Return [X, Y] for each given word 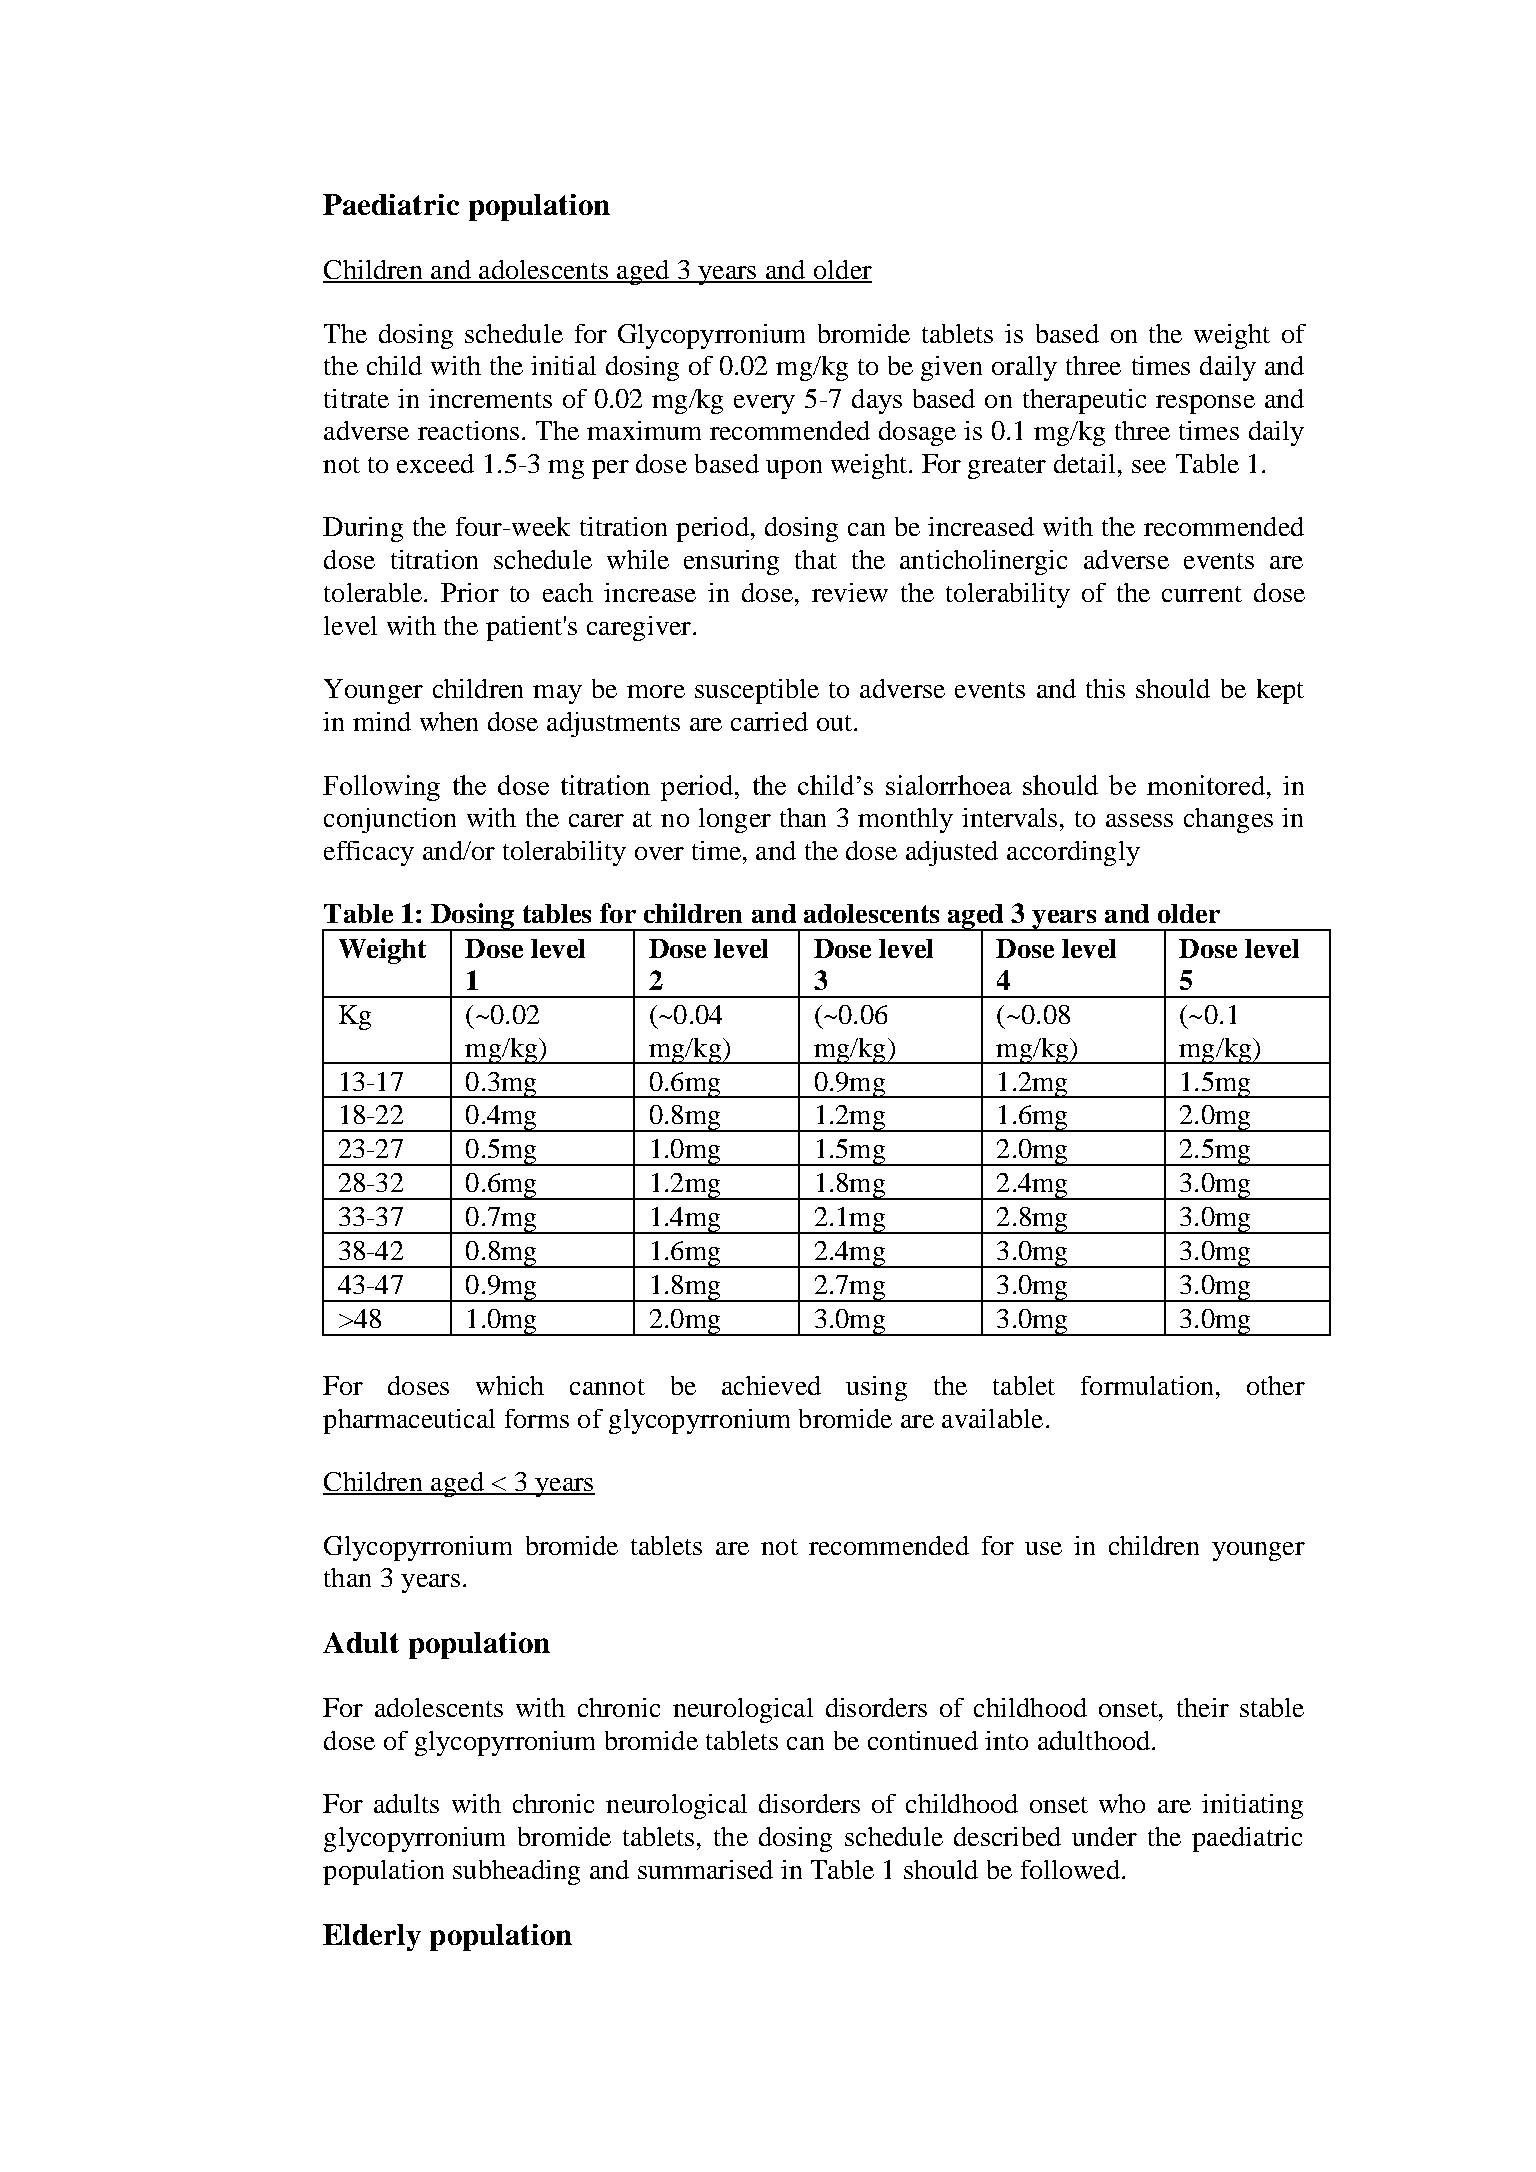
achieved [771, 1385]
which [510, 1385]
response [1205, 404]
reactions [468, 430]
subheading [516, 1872]
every [764, 404]
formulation [1147, 1385]
